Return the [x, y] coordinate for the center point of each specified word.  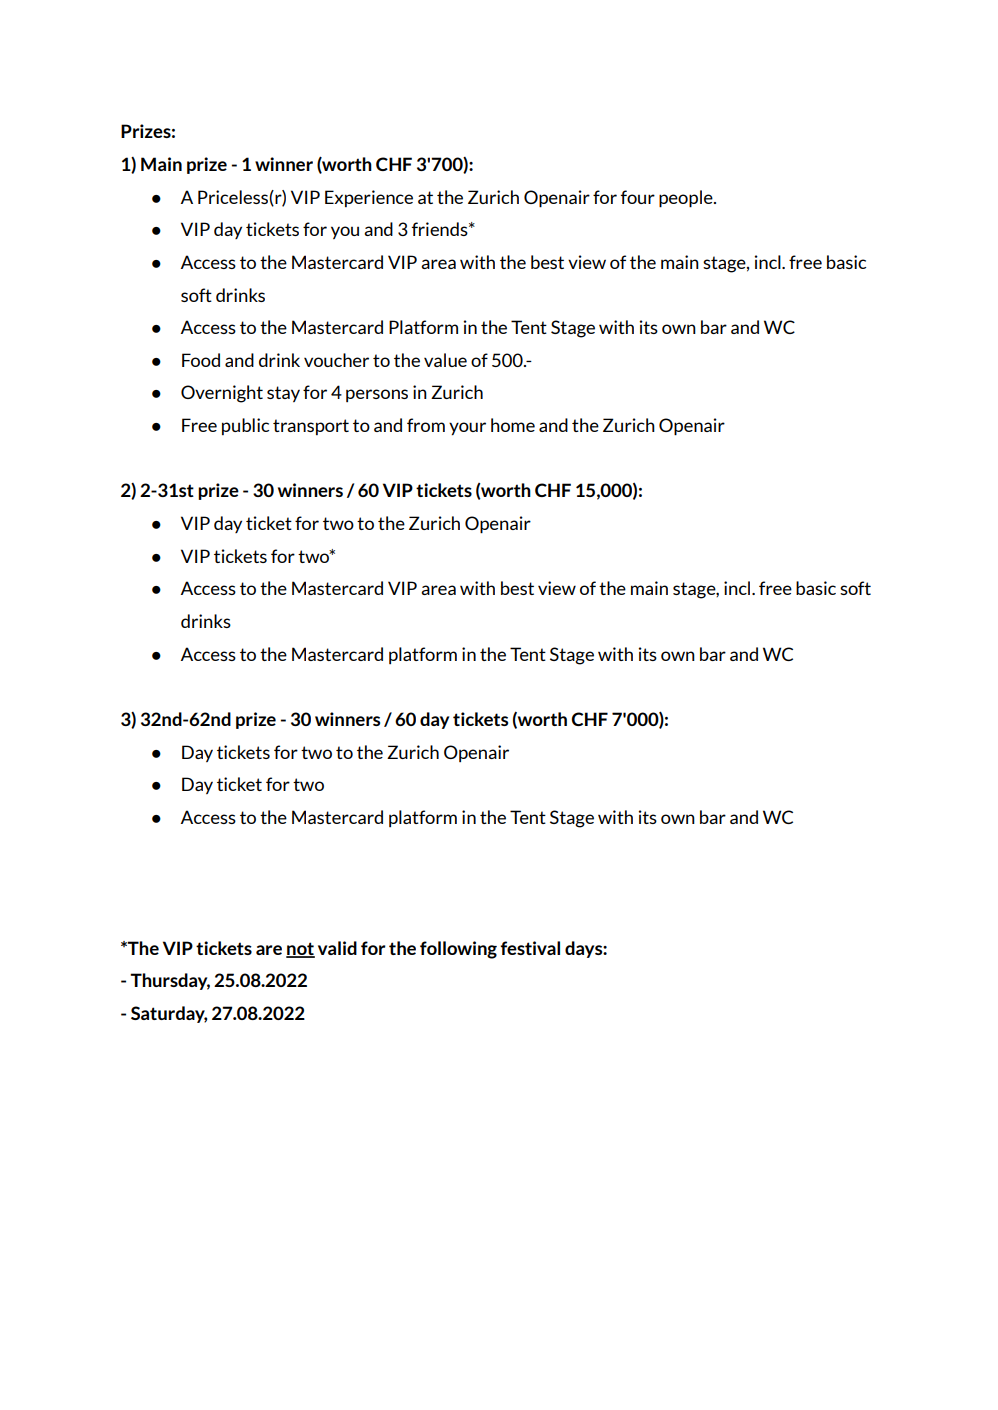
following [458, 950]
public [245, 426]
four [638, 197]
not [300, 949]
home [513, 425]
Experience [369, 198]
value [445, 360]
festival [530, 948]
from [426, 425]
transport [311, 427]
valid [337, 948]
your [467, 428]
